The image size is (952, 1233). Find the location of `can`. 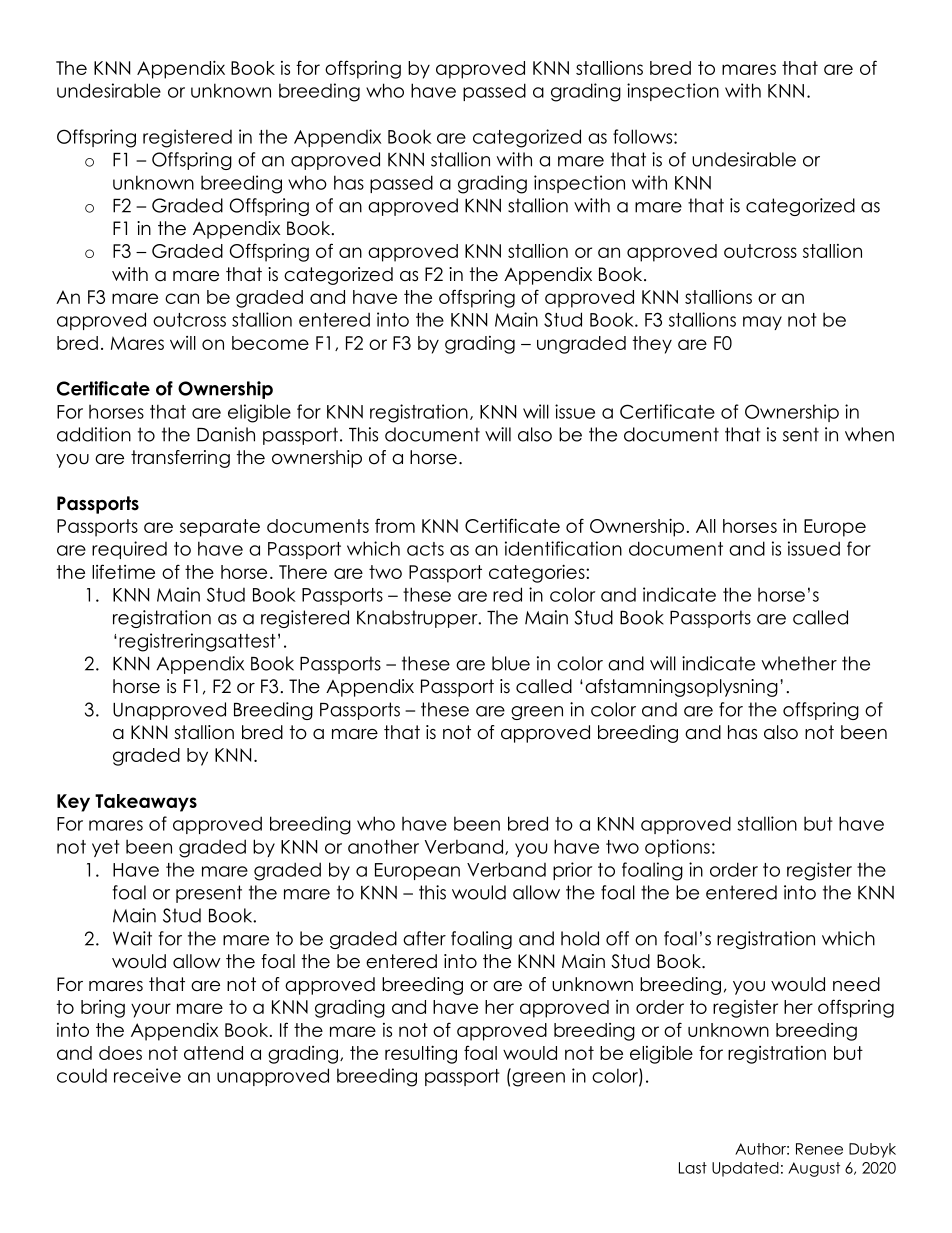

can is located at coordinates (182, 298).
